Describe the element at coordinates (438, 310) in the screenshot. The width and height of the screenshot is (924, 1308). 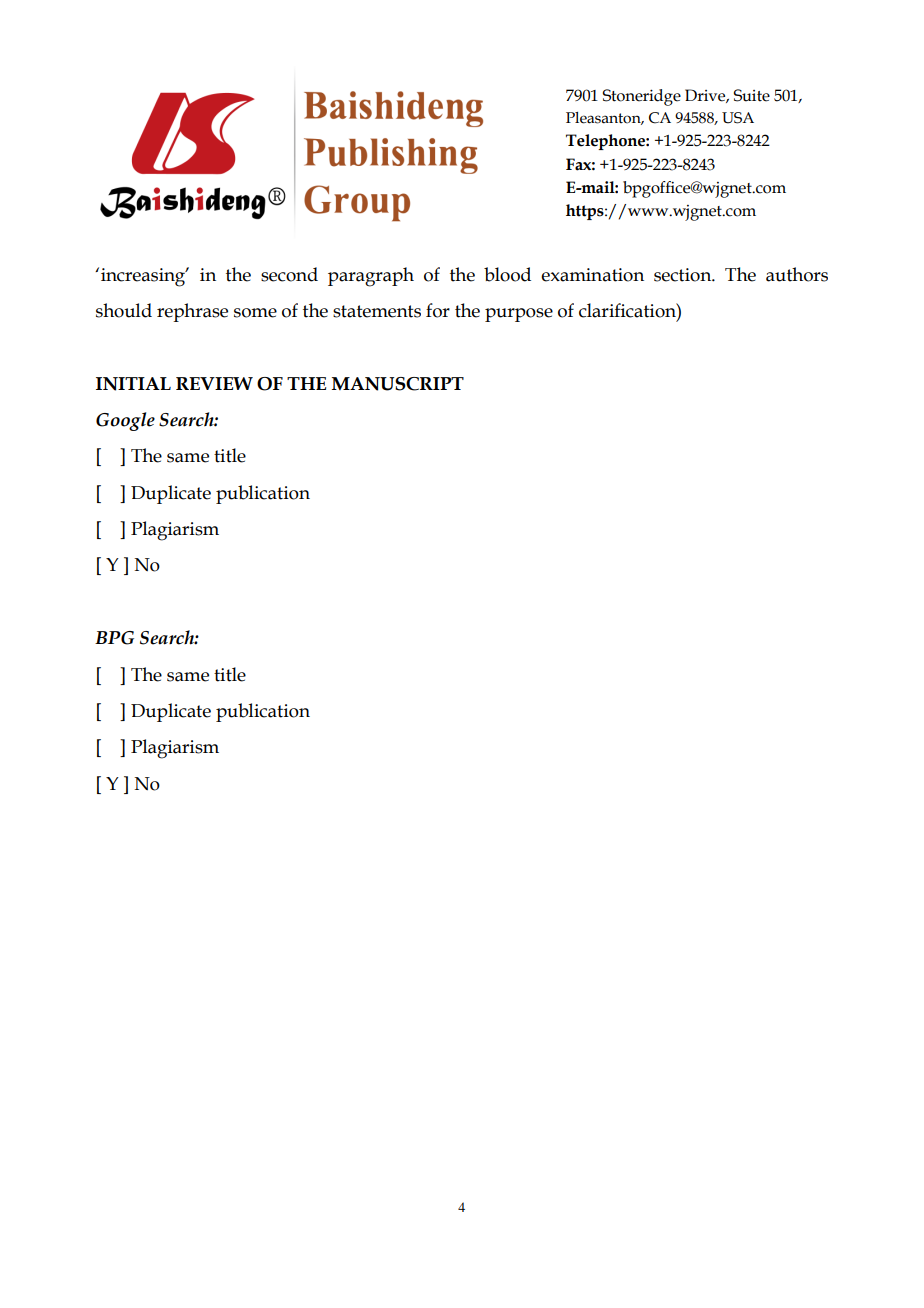
I see `for` at that location.
